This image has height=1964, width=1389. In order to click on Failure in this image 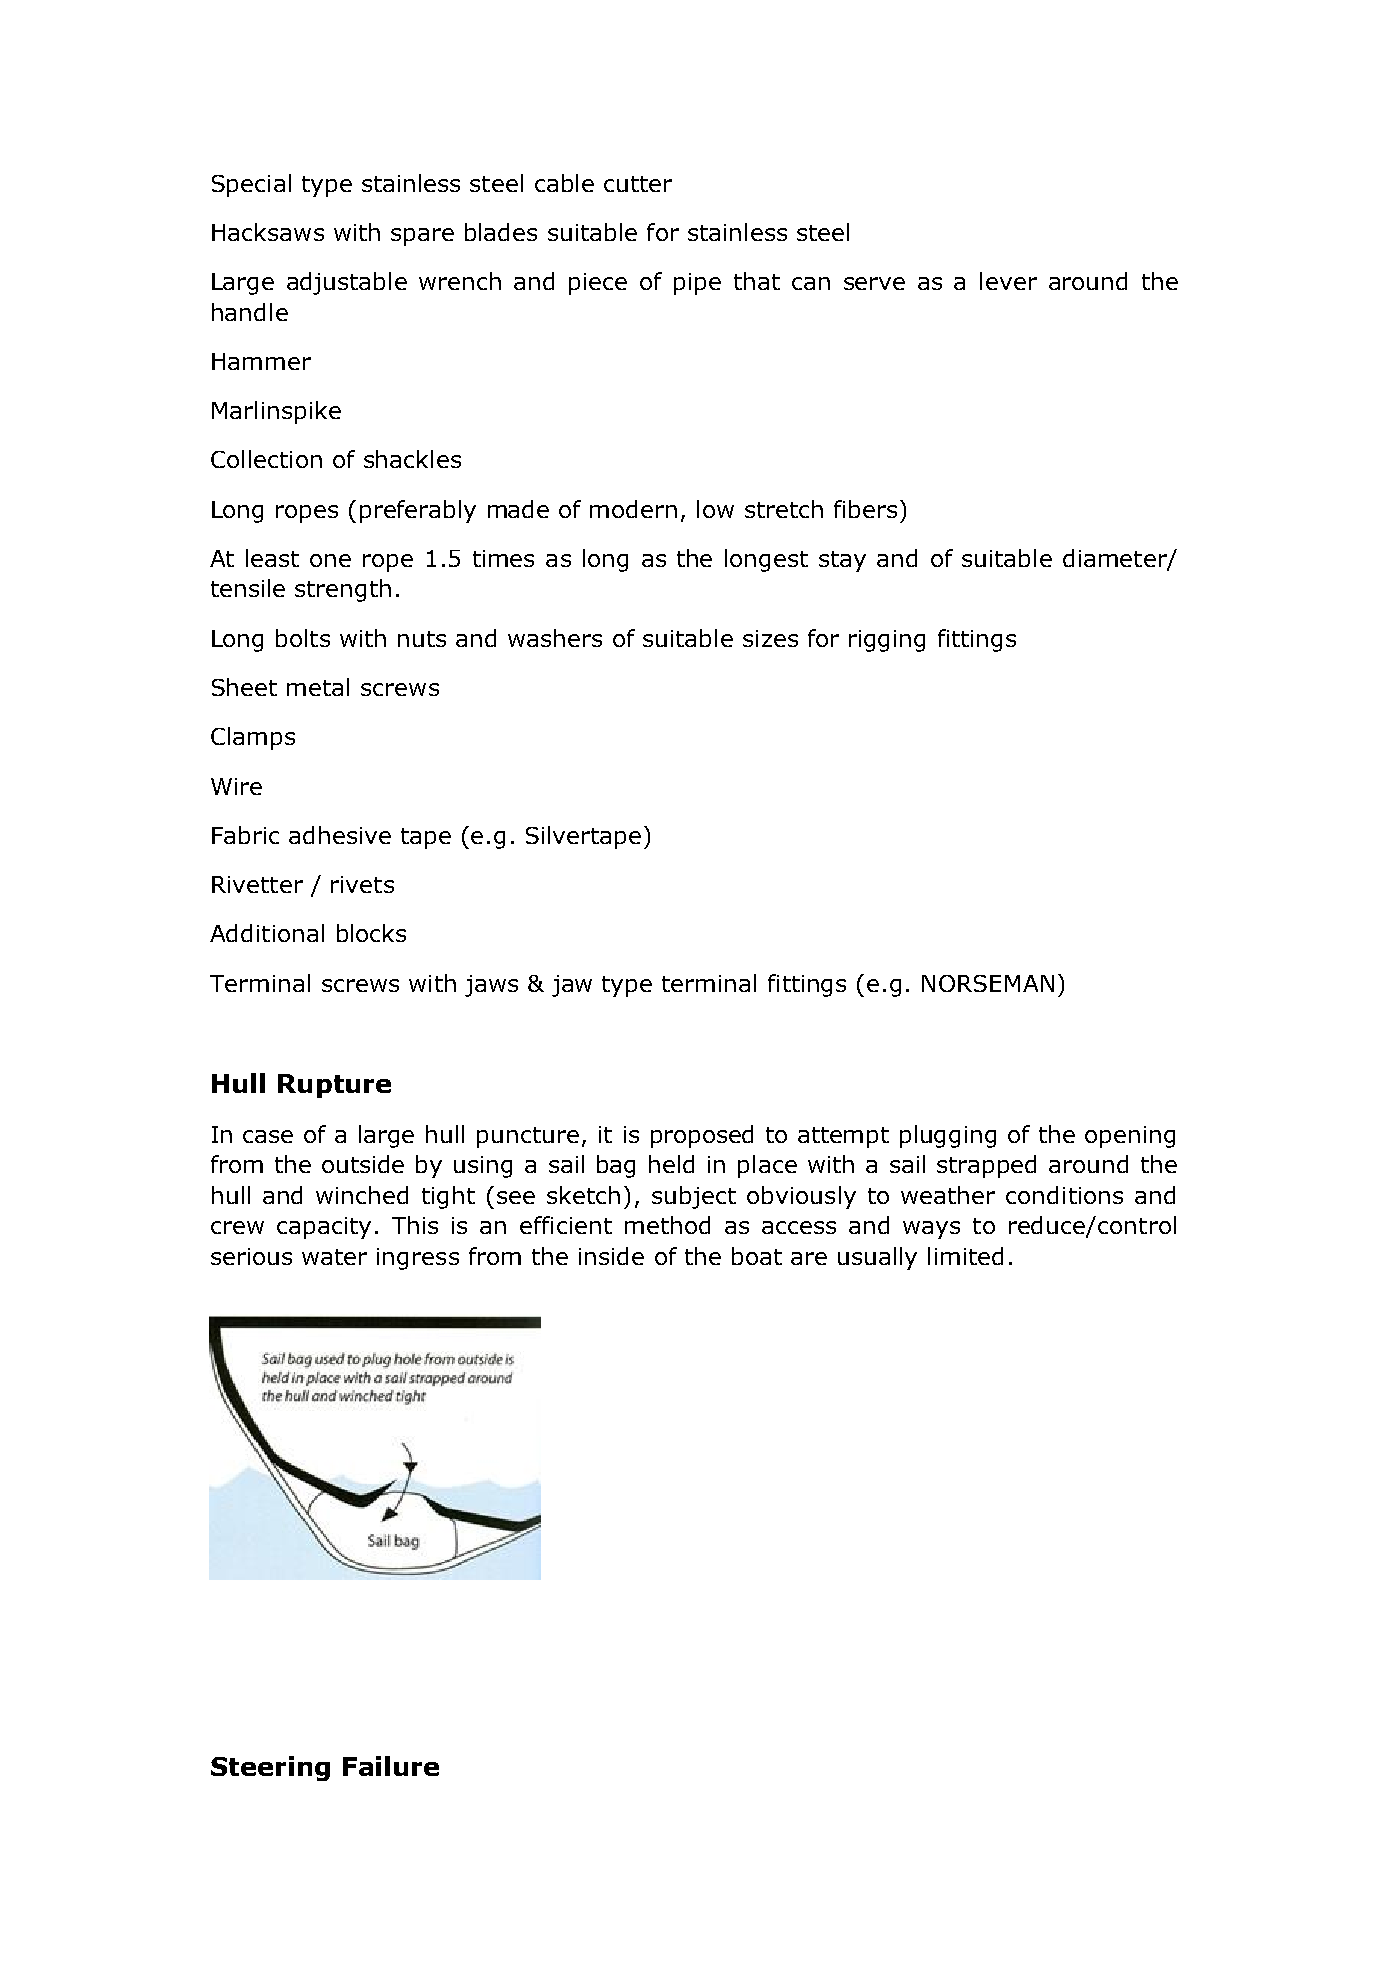, I will do `click(391, 1766)`.
